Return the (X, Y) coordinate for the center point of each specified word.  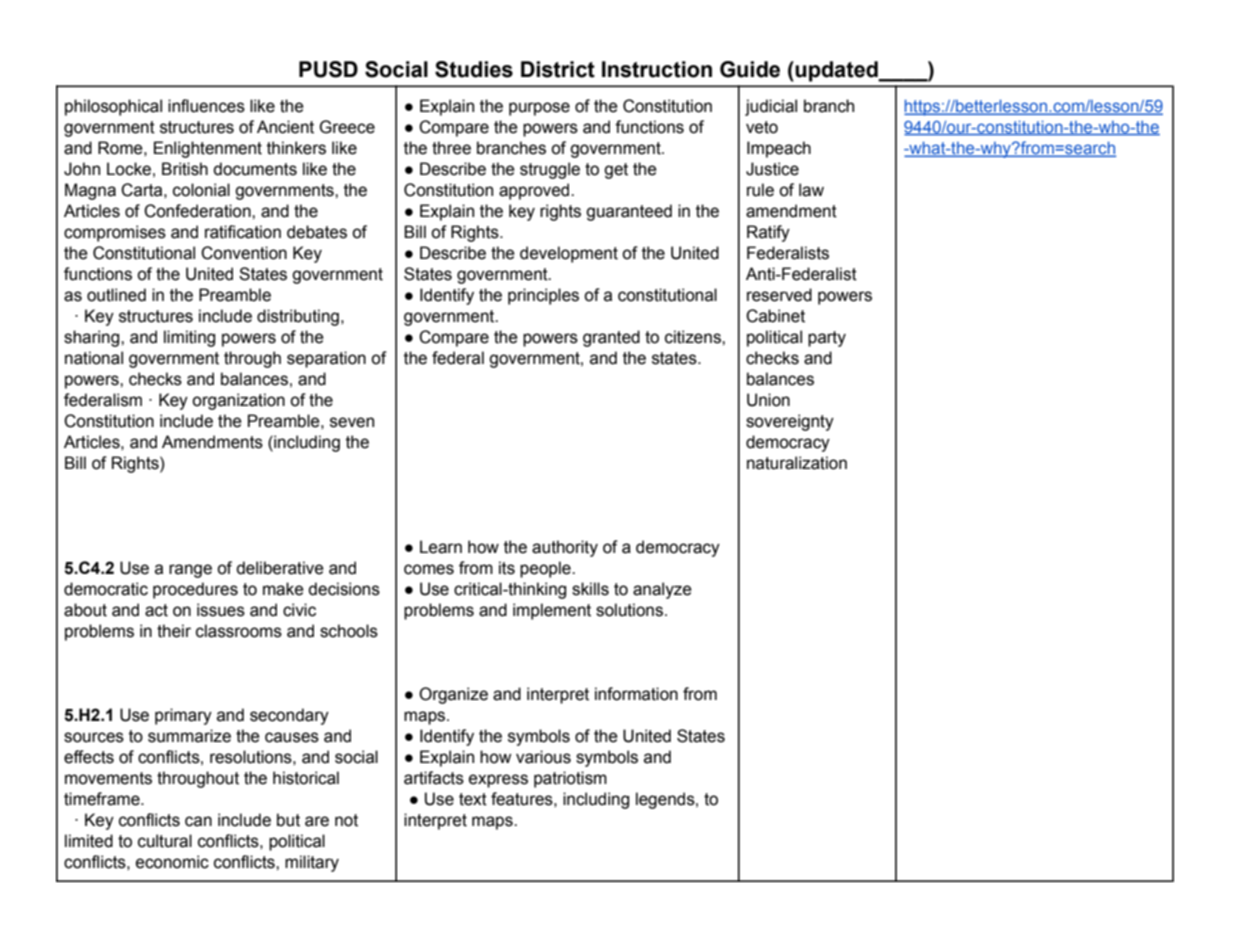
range (190, 571)
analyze (662, 590)
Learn (441, 547)
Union (768, 400)
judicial (771, 107)
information (636, 694)
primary (183, 716)
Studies (474, 69)
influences (206, 106)
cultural (165, 841)
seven (352, 422)
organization (238, 401)
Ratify (768, 233)
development (569, 254)
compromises (115, 233)
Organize (453, 695)
